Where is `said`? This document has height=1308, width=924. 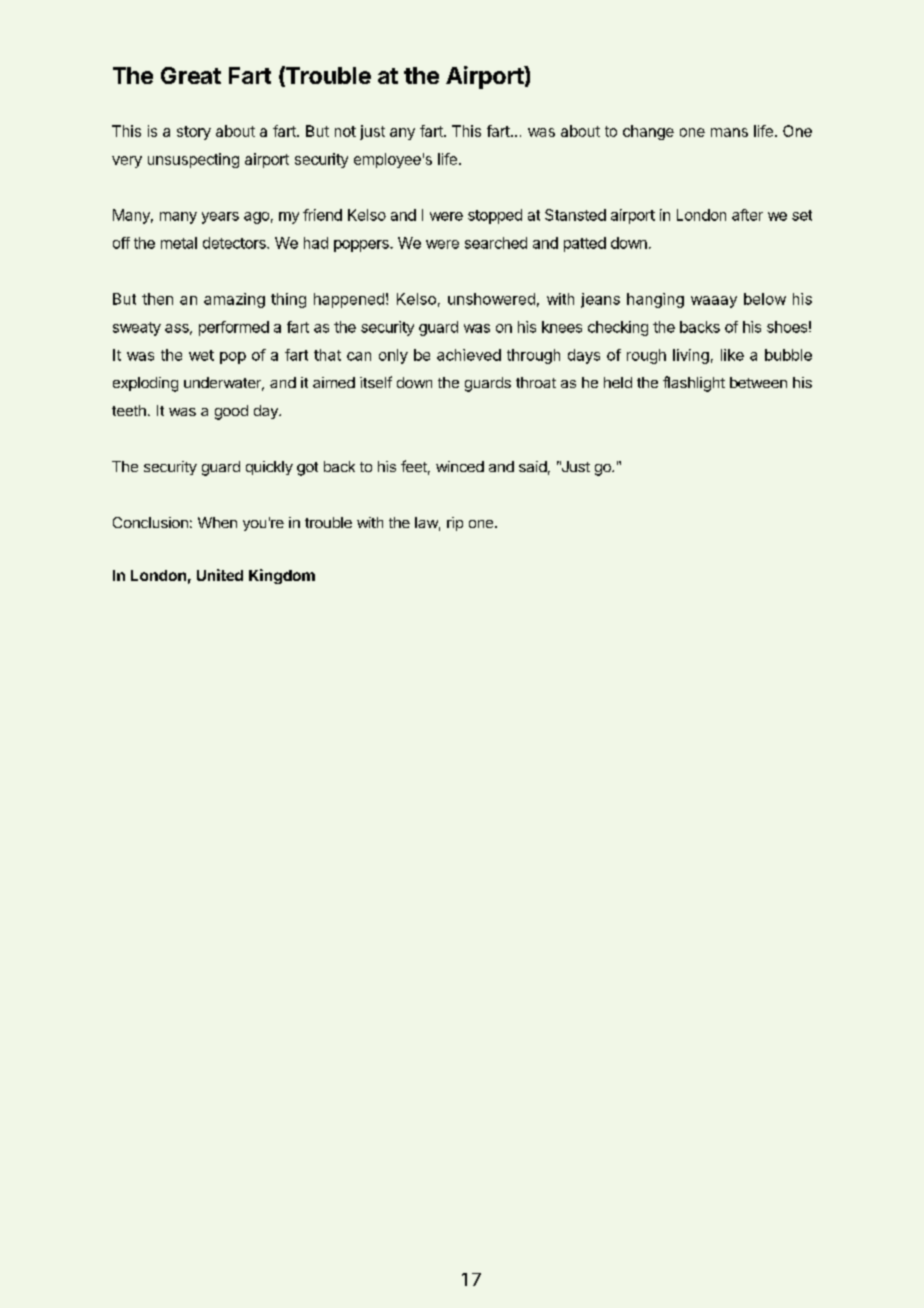 said is located at coordinates (533, 466).
